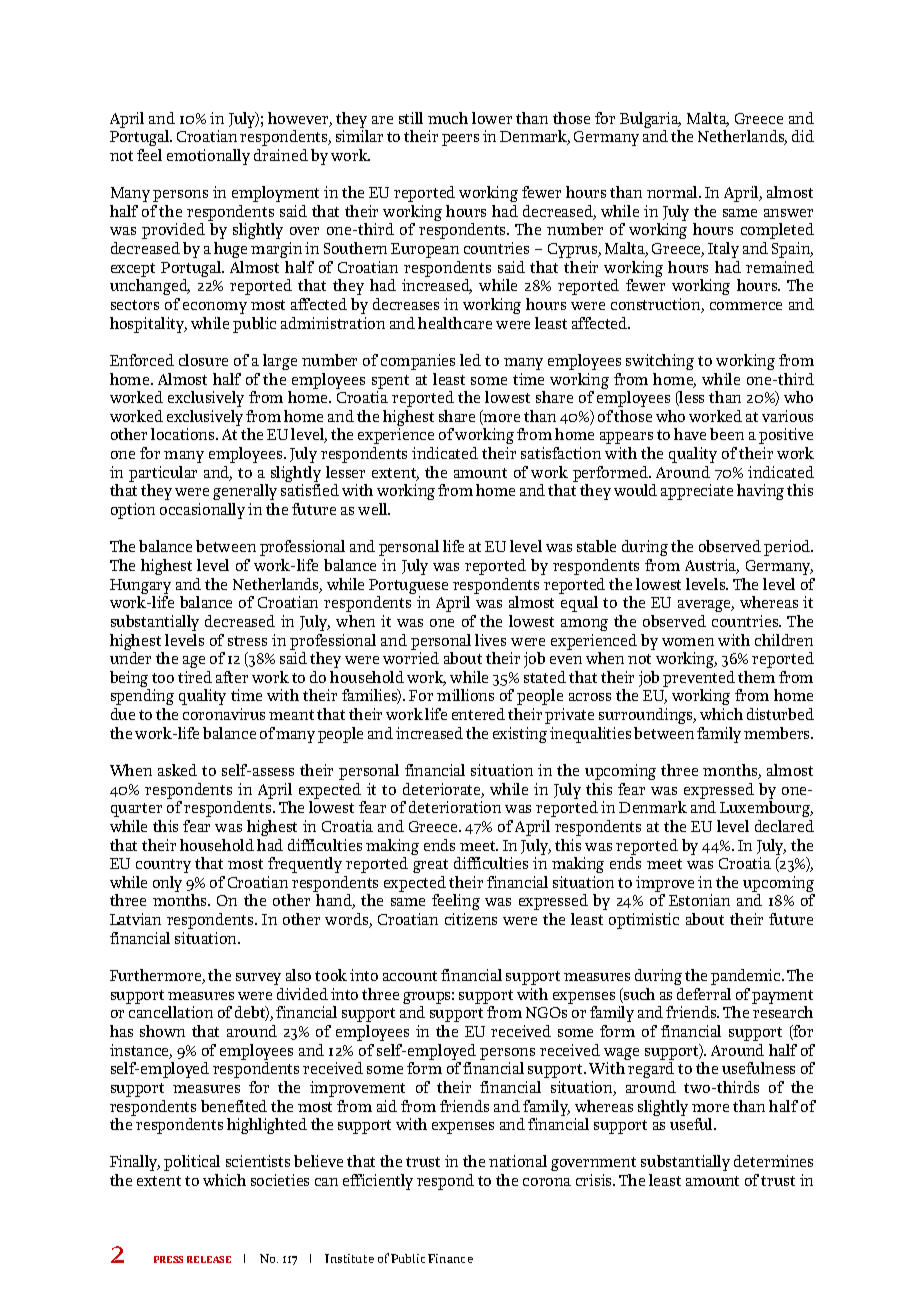 This document has height=1308, width=924. Describe the element at coordinates (450, 1258) in the document. I see `Finance` at that location.
